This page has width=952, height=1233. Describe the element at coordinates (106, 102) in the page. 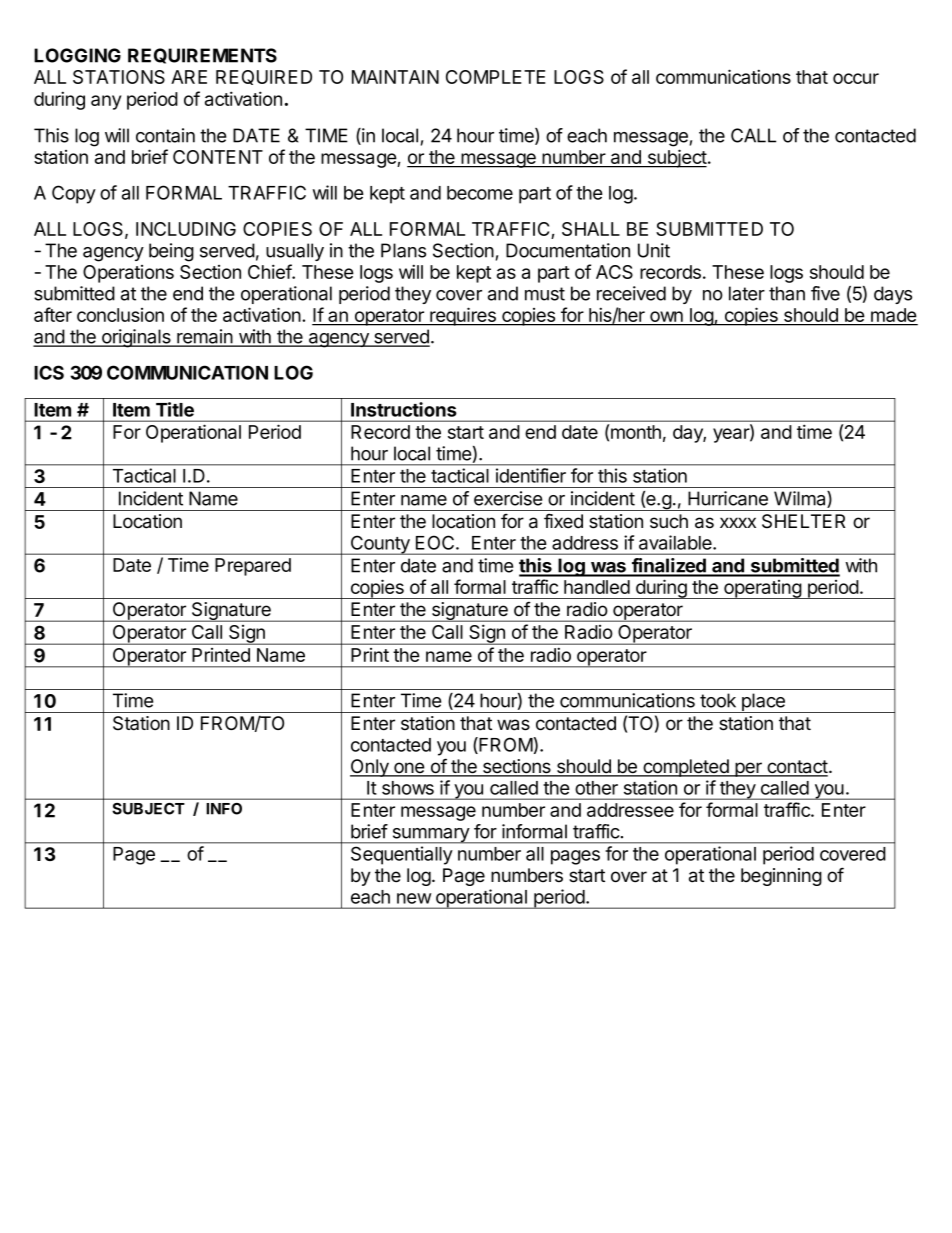

I see `any` at that location.
